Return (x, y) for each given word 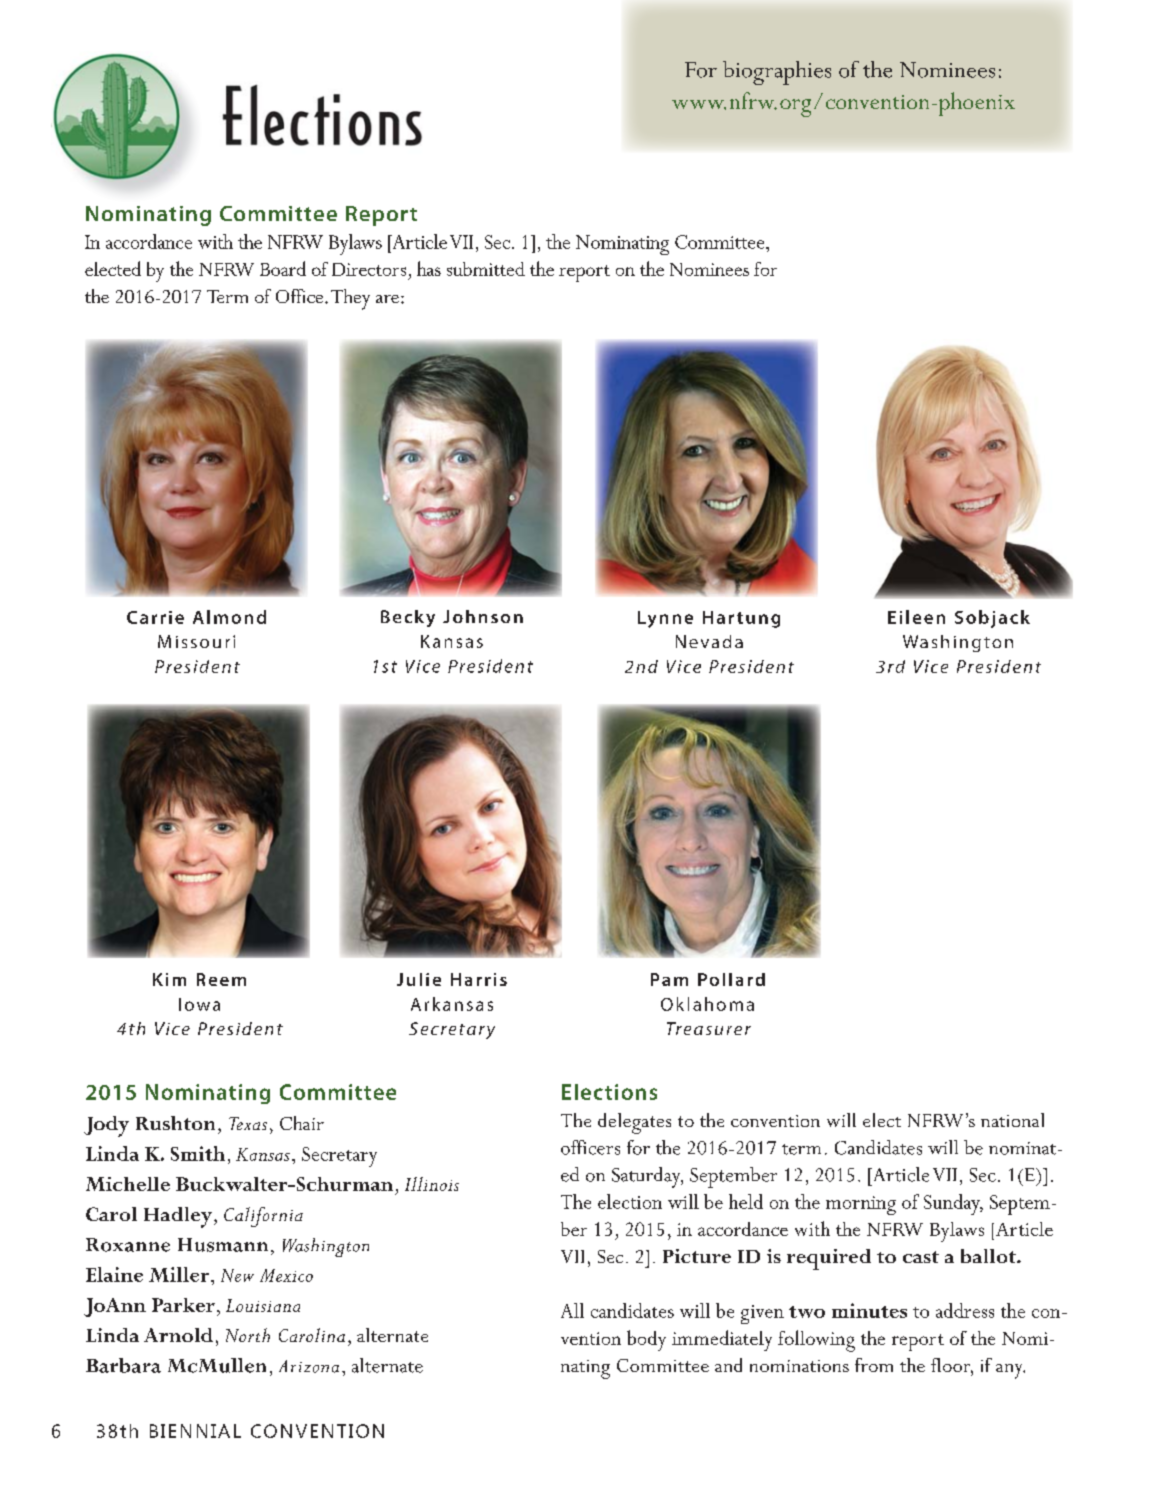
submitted (486, 269)
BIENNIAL (195, 1431)
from (874, 1365)
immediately (722, 1340)
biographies (777, 73)
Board (283, 268)
